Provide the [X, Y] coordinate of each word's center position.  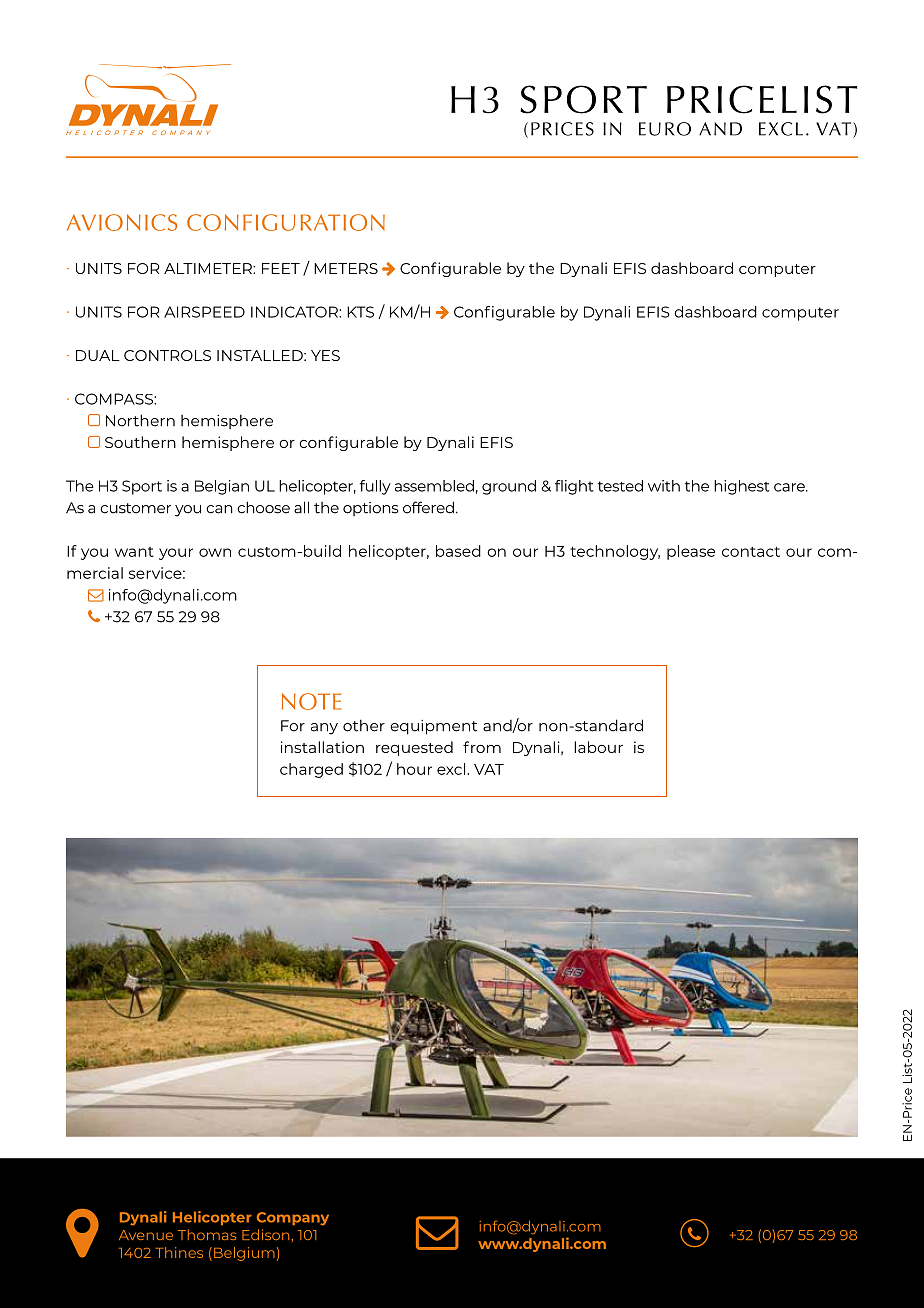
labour [598, 747]
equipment [433, 727]
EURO [665, 129]
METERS [346, 268]
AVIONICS [122, 222]
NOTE [311, 701]
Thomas [207, 1234]
